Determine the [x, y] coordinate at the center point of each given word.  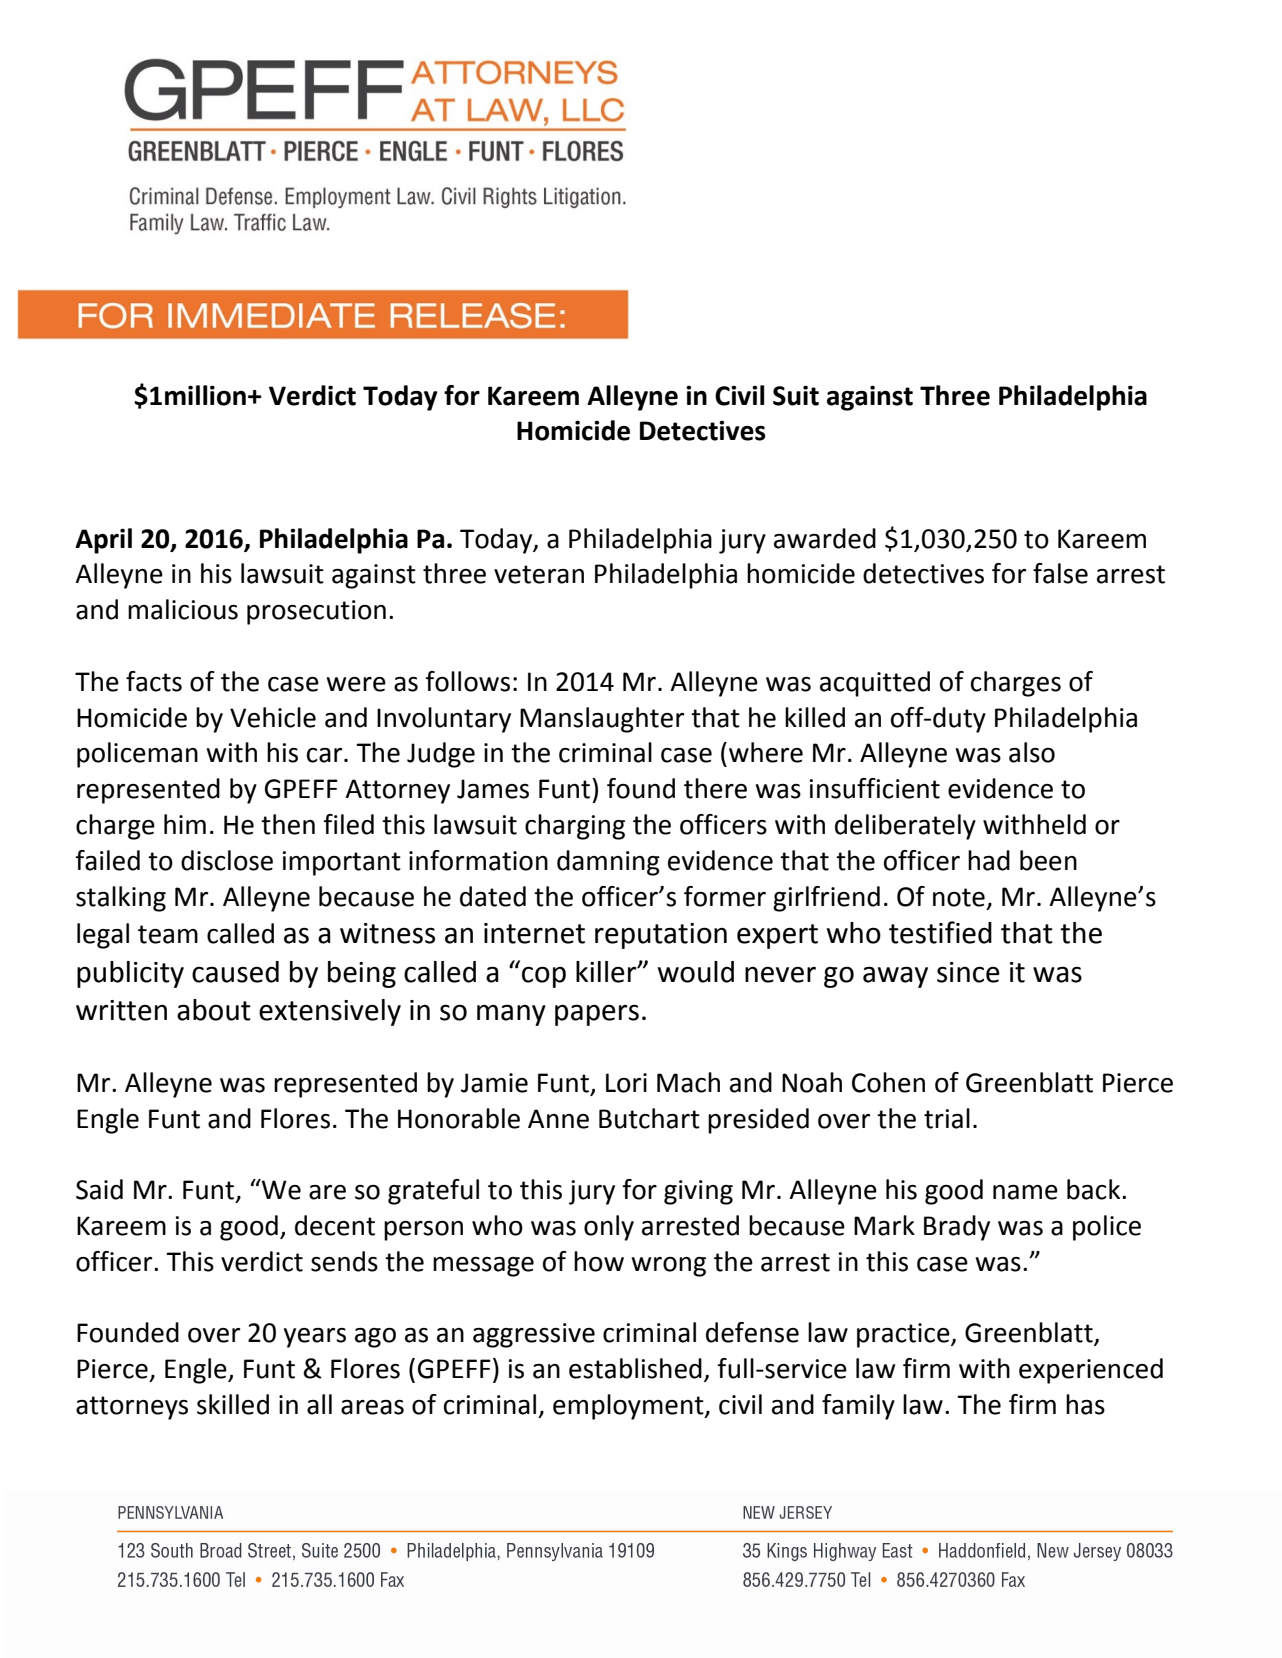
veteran [539, 574]
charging [575, 827]
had [989, 860]
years [315, 1338]
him [185, 824]
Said [99, 1189]
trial [947, 1118]
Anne [558, 1119]
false [1060, 573]
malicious [183, 609]
